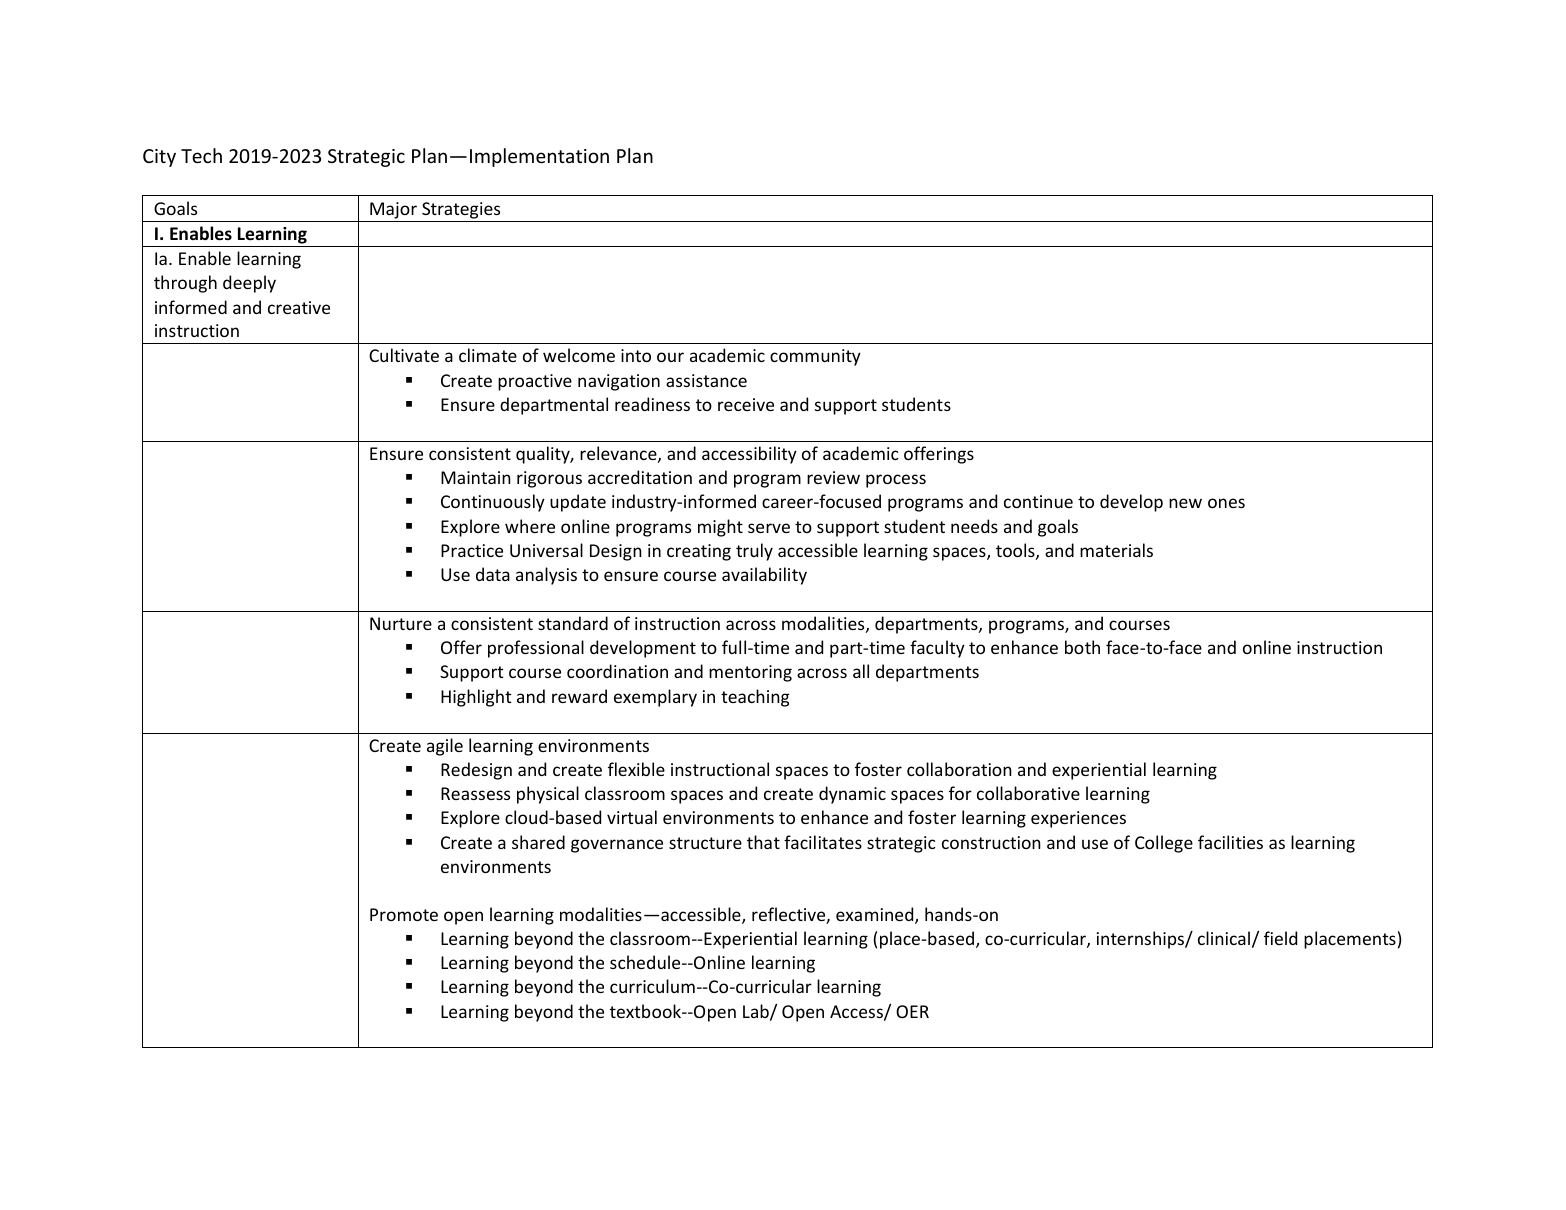 This image has height=1210, width=1566. Describe the element at coordinates (401, 623) in the image. I see `Nurture` at that location.
